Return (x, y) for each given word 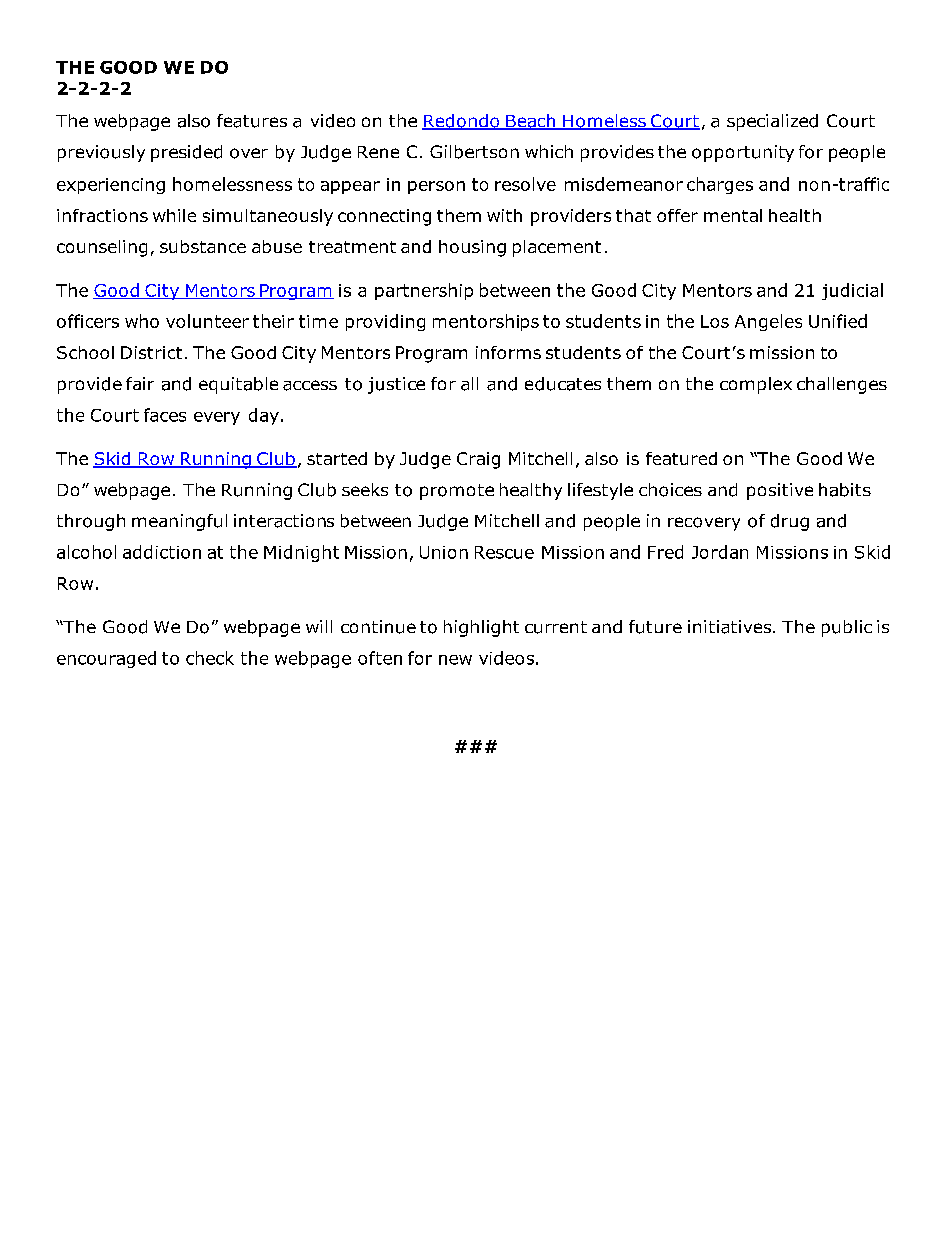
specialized (772, 122)
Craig (478, 460)
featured (681, 458)
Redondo (462, 122)
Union (444, 552)
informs (508, 352)
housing (472, 248)
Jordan (720, 552)
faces (165, 415)
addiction (162, 552)
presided (186, 153)
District (151, 352)
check (210, 658)
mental (733, 215)
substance (203, 246)
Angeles (768, 322)
